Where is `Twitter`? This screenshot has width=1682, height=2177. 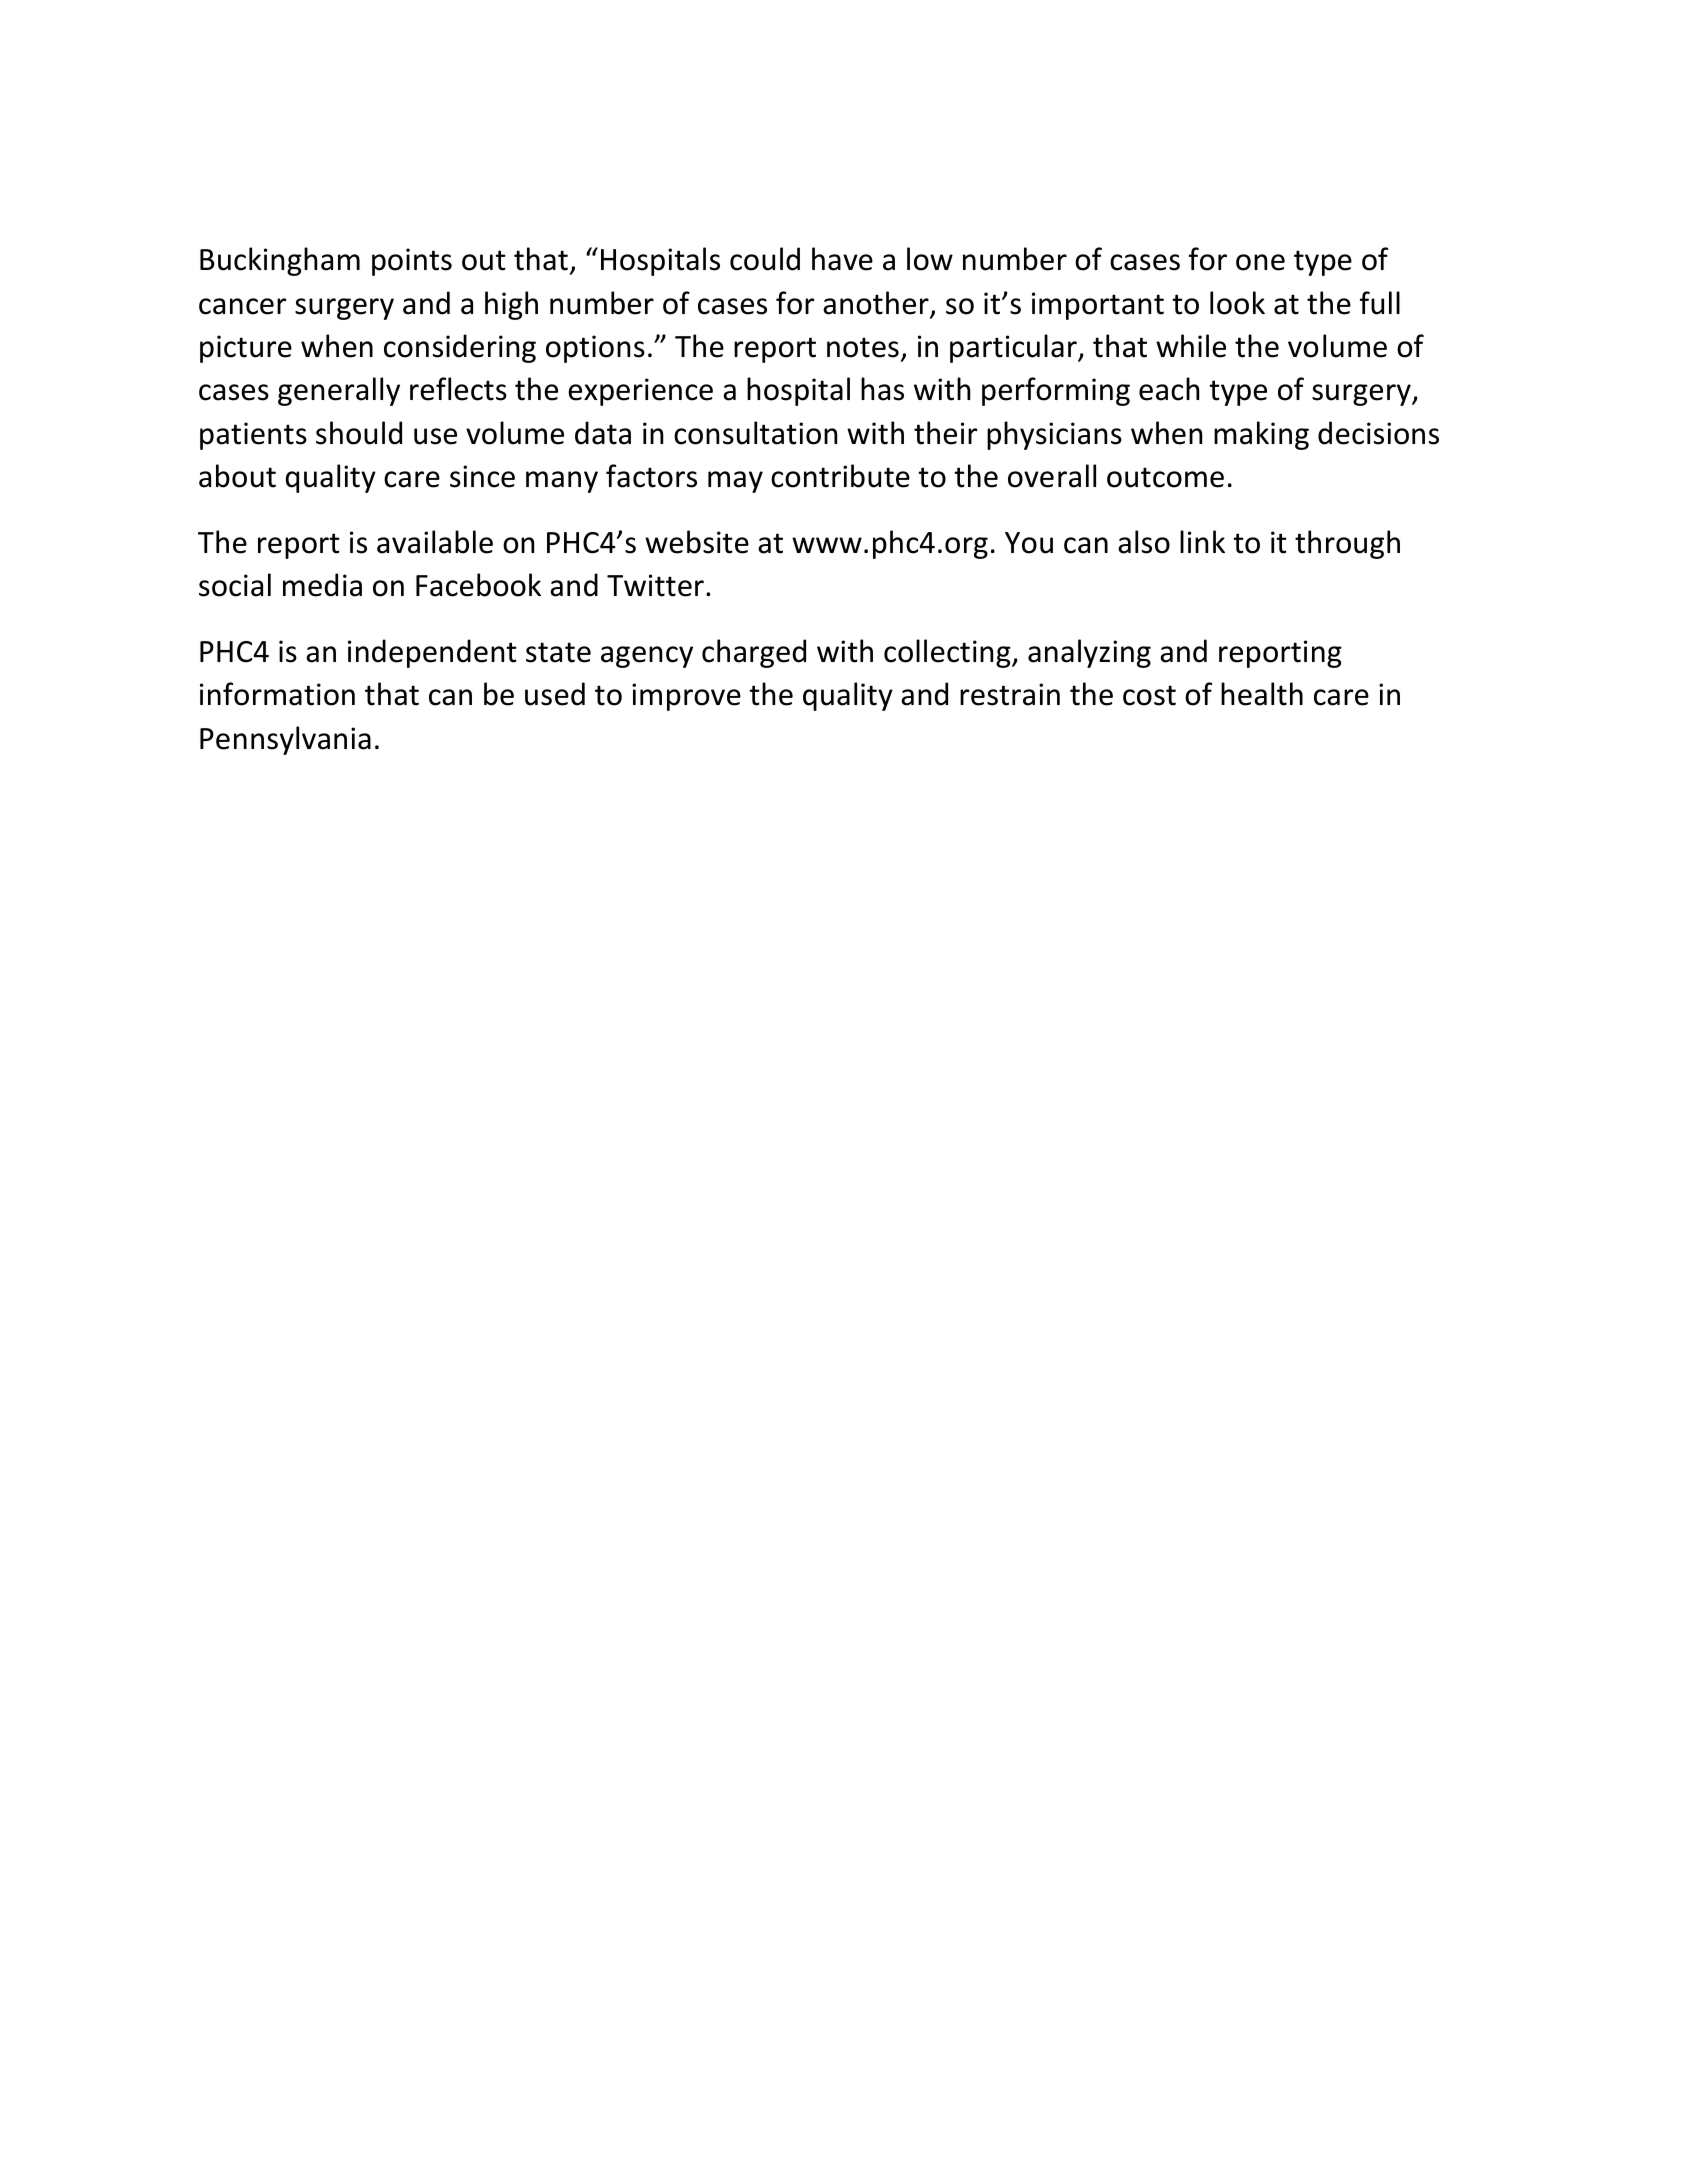 Twitter is located at coordinates (655, 585).
